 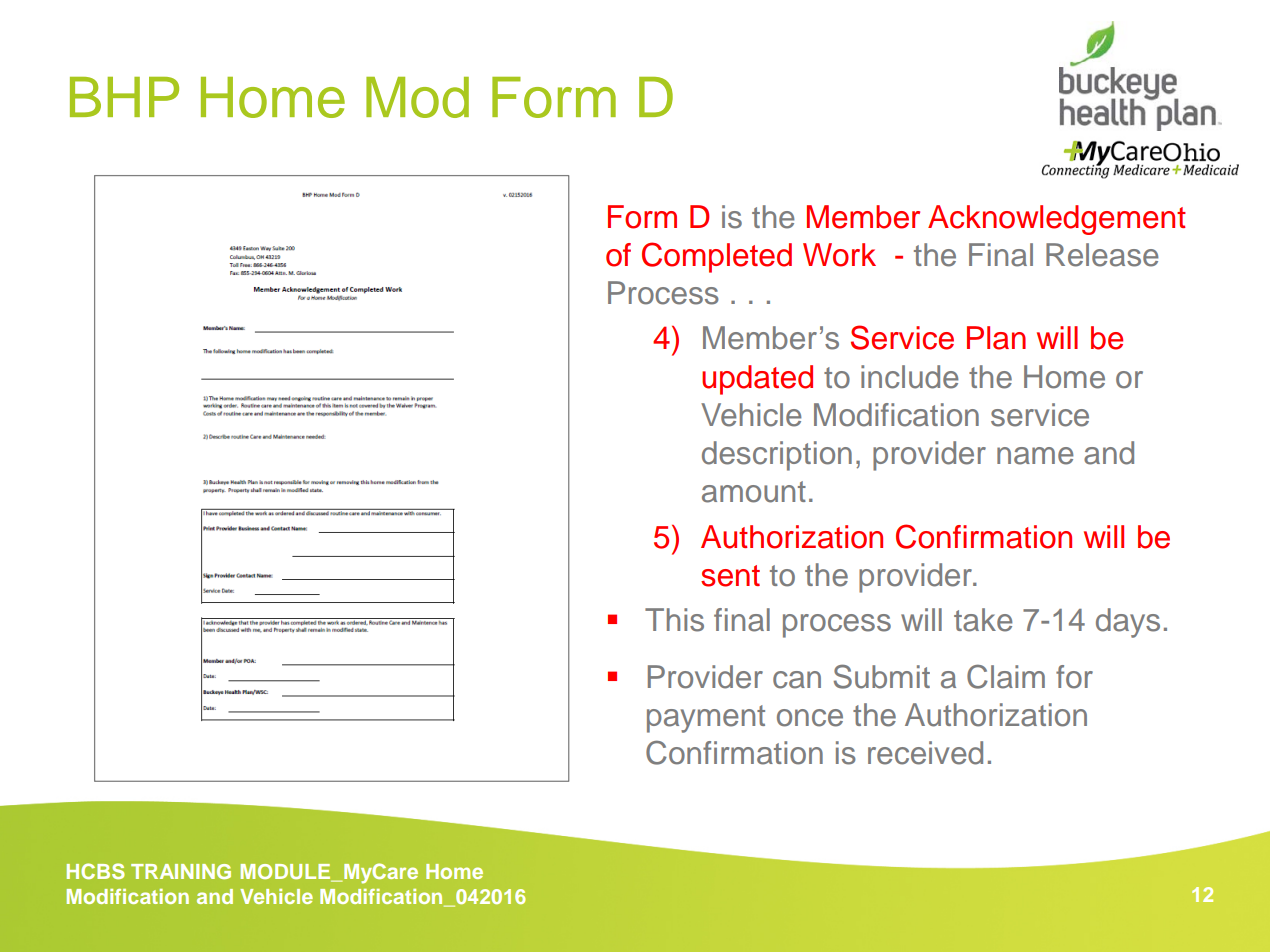 What do you see at coordinates (777, 456) in the screenshot?
I see `description` at bounding box center [777, 456].
